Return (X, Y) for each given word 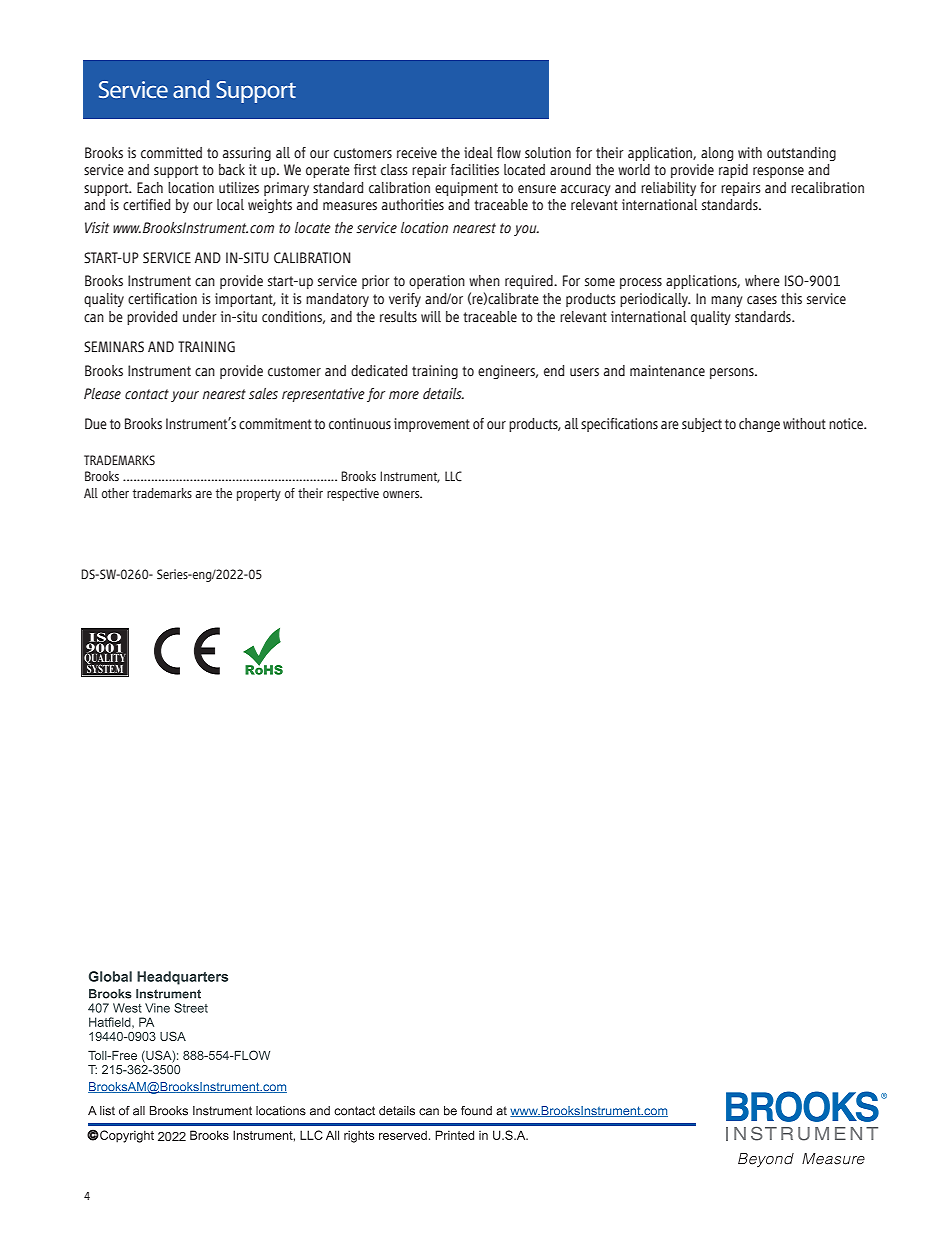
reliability (668, 189)
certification (162, 299)
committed (171, 153)
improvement (432, 425)
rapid (733, 171)
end (554, 371)
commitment (275, 424)
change (759, 425)
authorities (413, 205)
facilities (475, 170)
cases (762, 300)
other (115, 493)
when (484, 281)
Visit (97, 228)
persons (733, 373)
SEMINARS (114, 347)
